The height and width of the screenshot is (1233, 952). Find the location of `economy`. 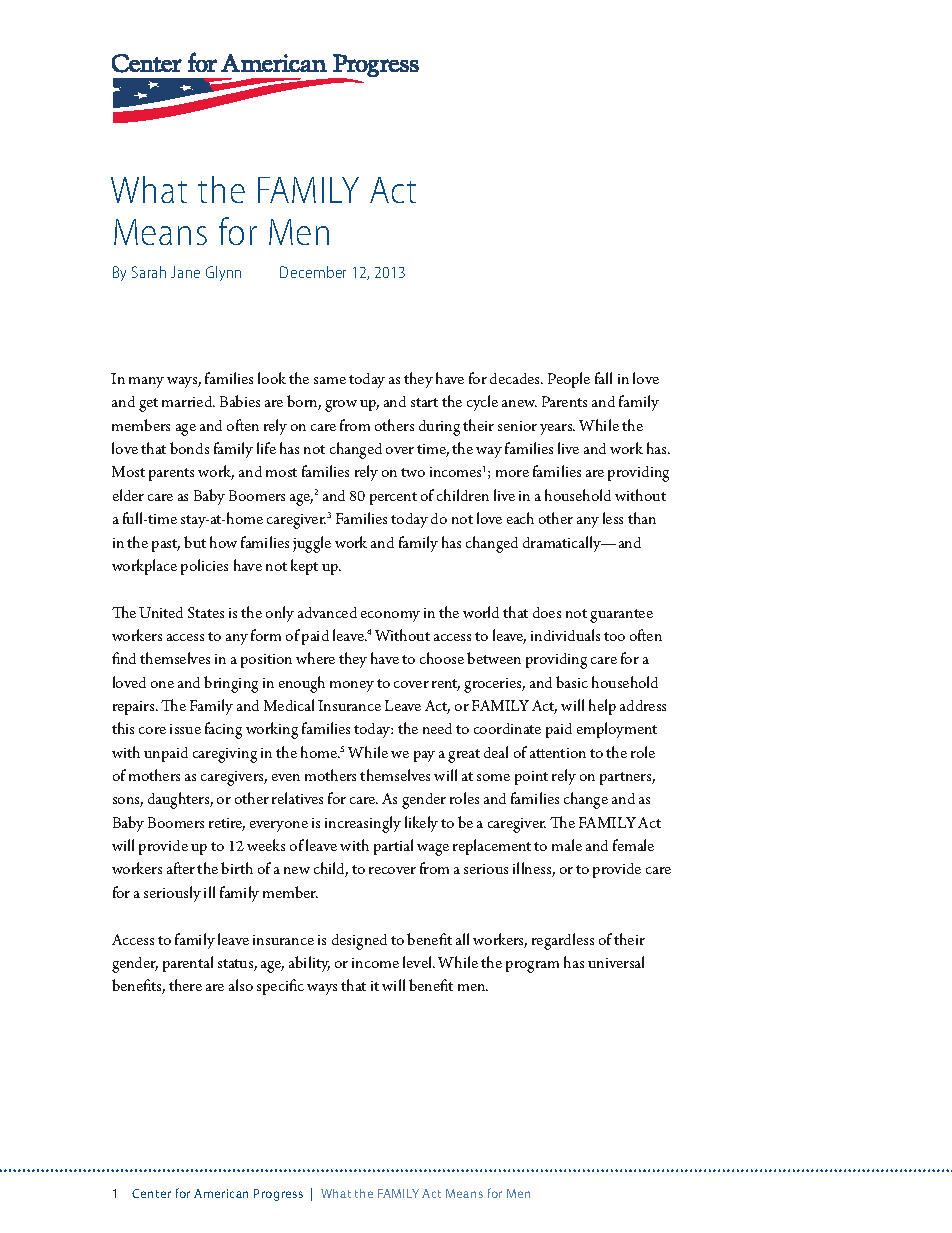

economy is located at coordinates (390, 616).
